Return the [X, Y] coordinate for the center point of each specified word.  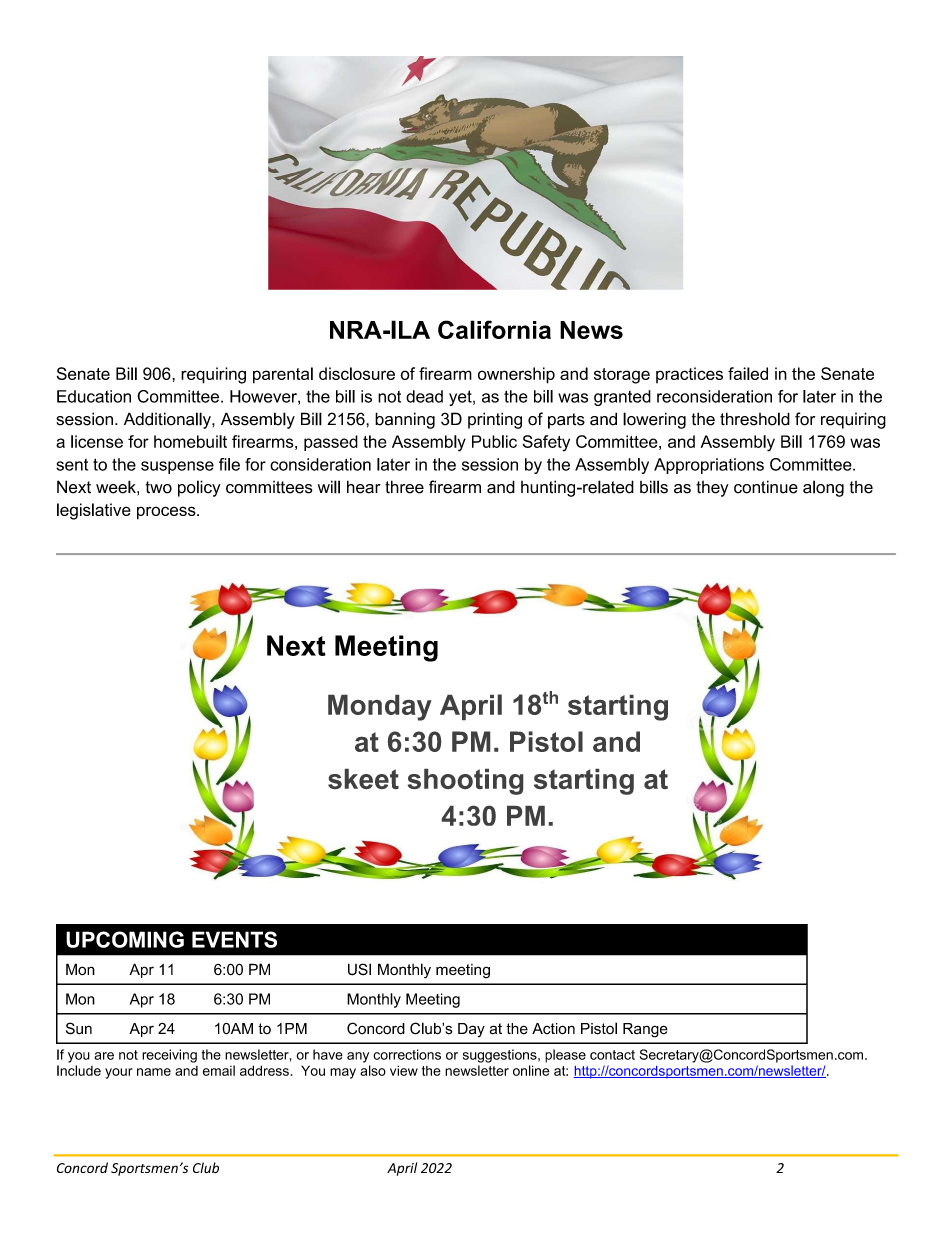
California [494, 329]
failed [748, 373]
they [712, 489]
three [404, 487]
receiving [169, 1056]
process [167, 513]
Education [94, 396]
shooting [465, 782]
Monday [380, 708]
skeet [363, 779]
